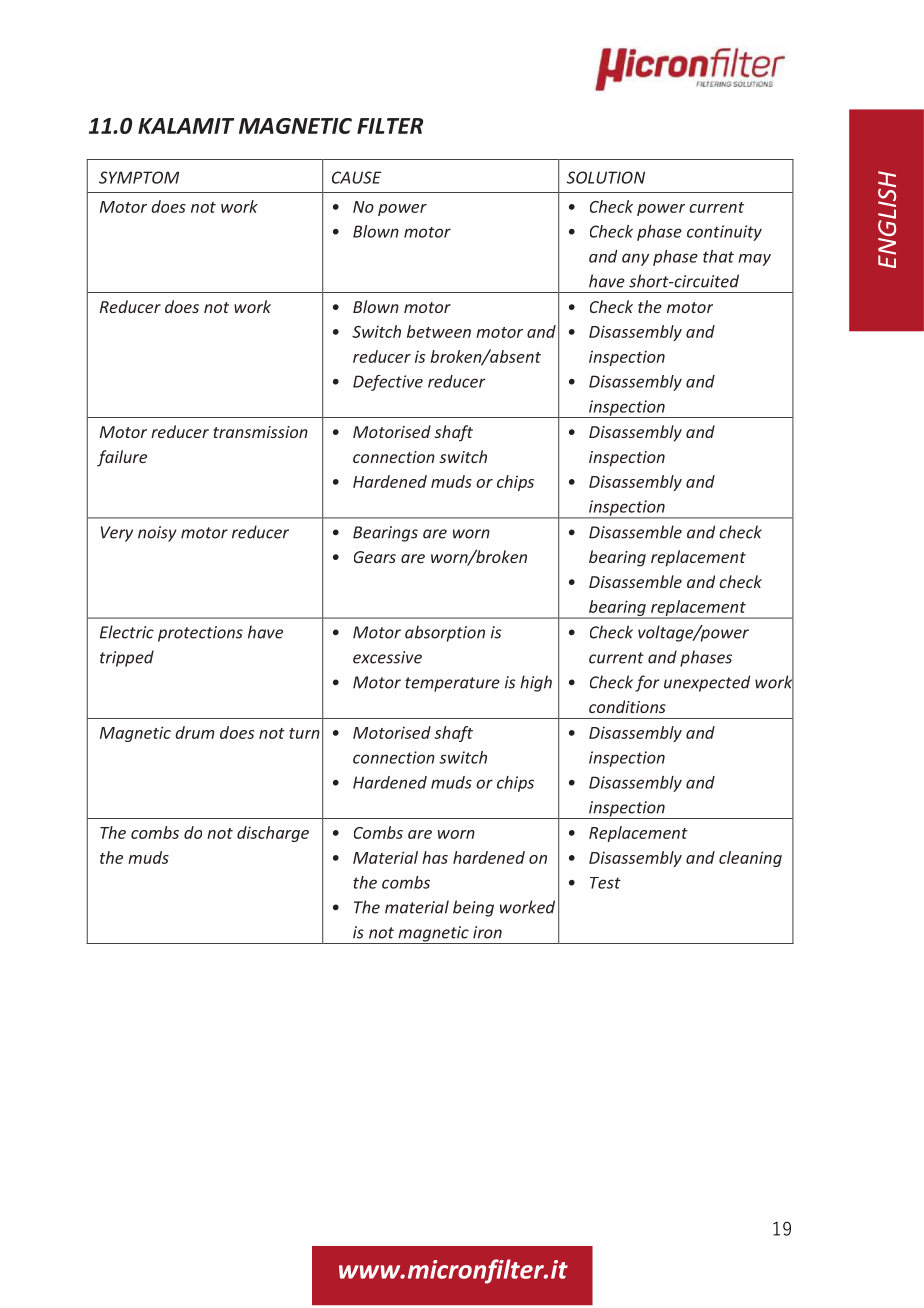  What do you see at coordinates (388, 383) in the screenshot?
I see `Defective` at bounding box center [388, 383].
